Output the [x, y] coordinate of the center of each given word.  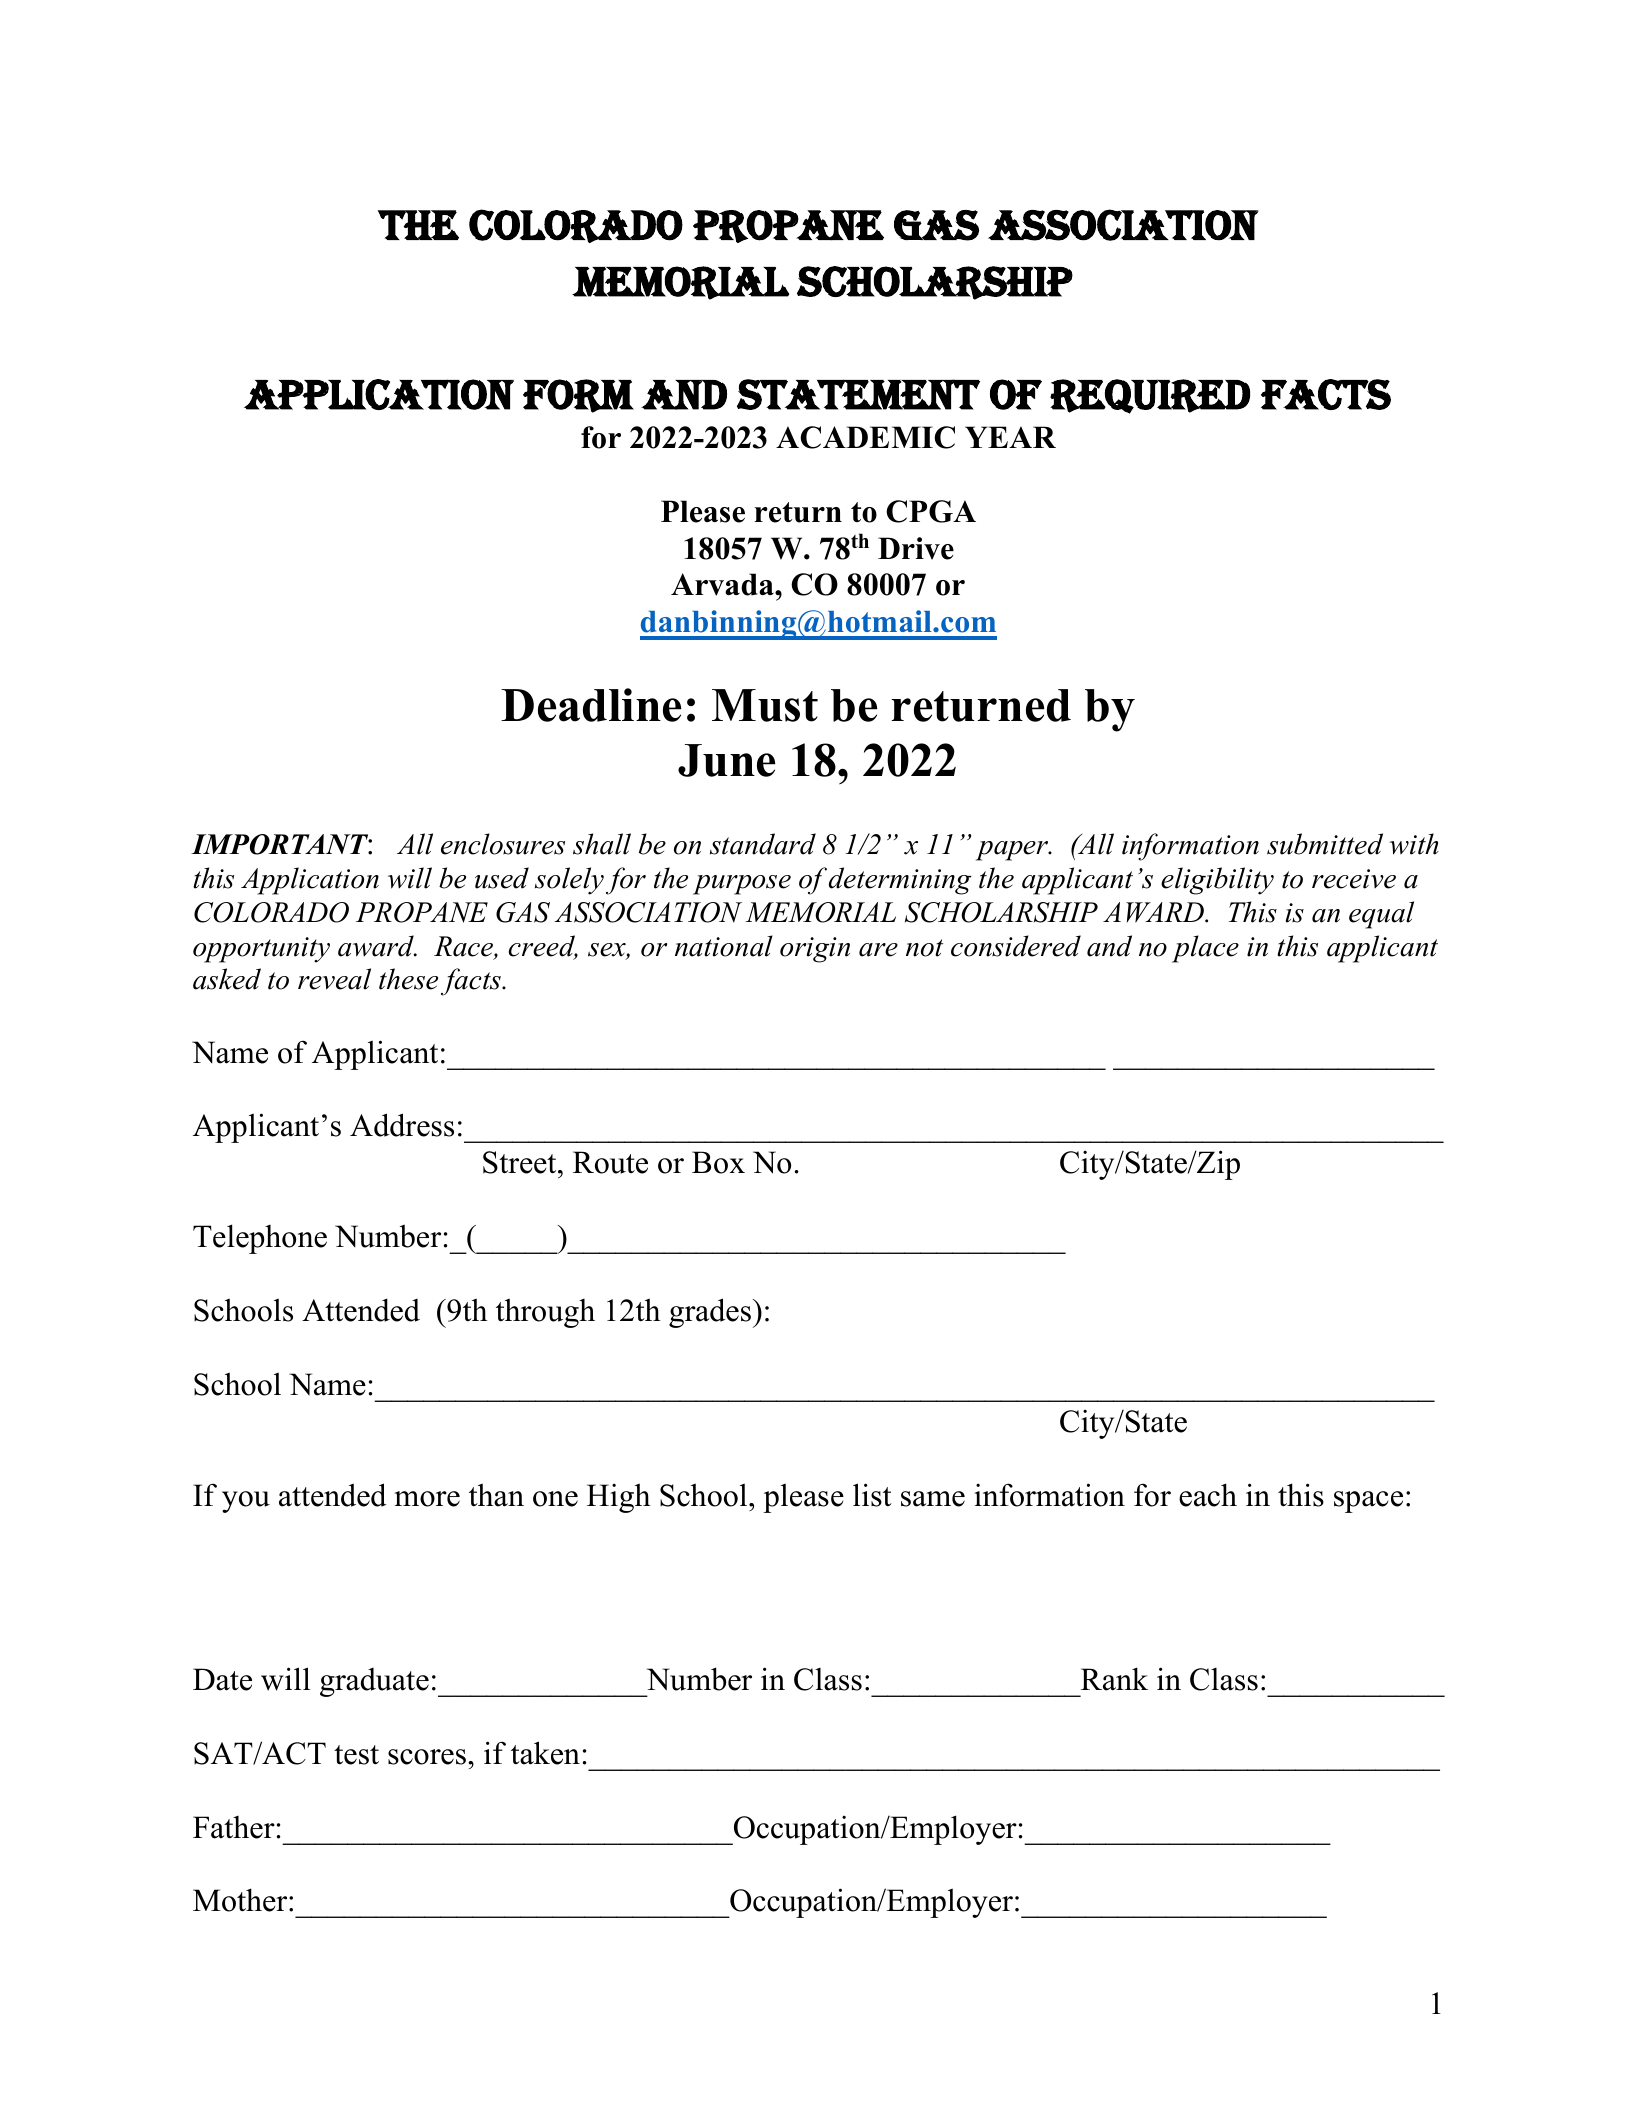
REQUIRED [1150, 396]
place [1205, 949]
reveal [334, 979]
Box [718, 1162]
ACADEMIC [865, 437]
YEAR [1010, 437]
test [356, 1755]
